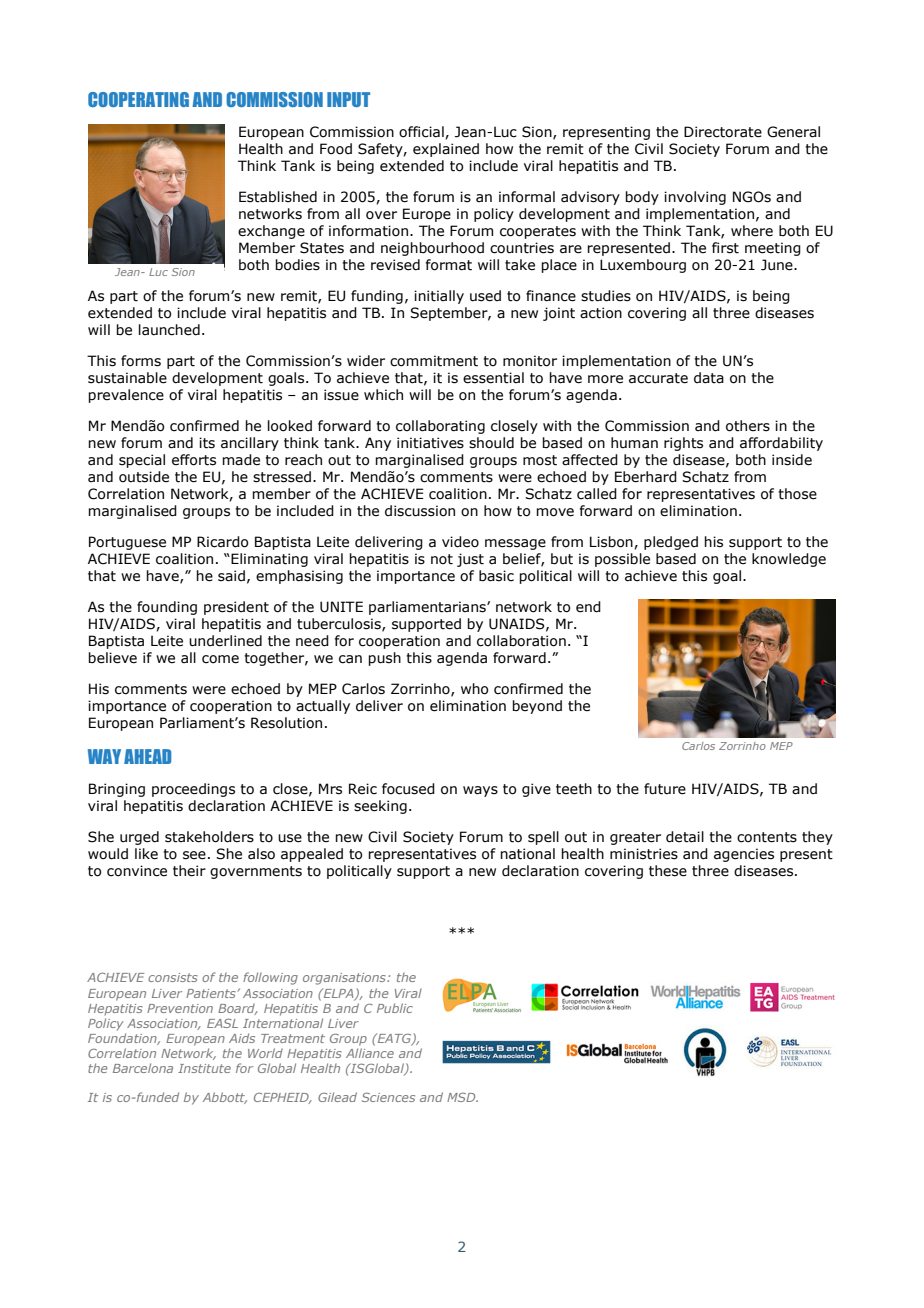 The width and height of the screenshot is (924, 1308). I want to click on ways, so click(480, 791).
